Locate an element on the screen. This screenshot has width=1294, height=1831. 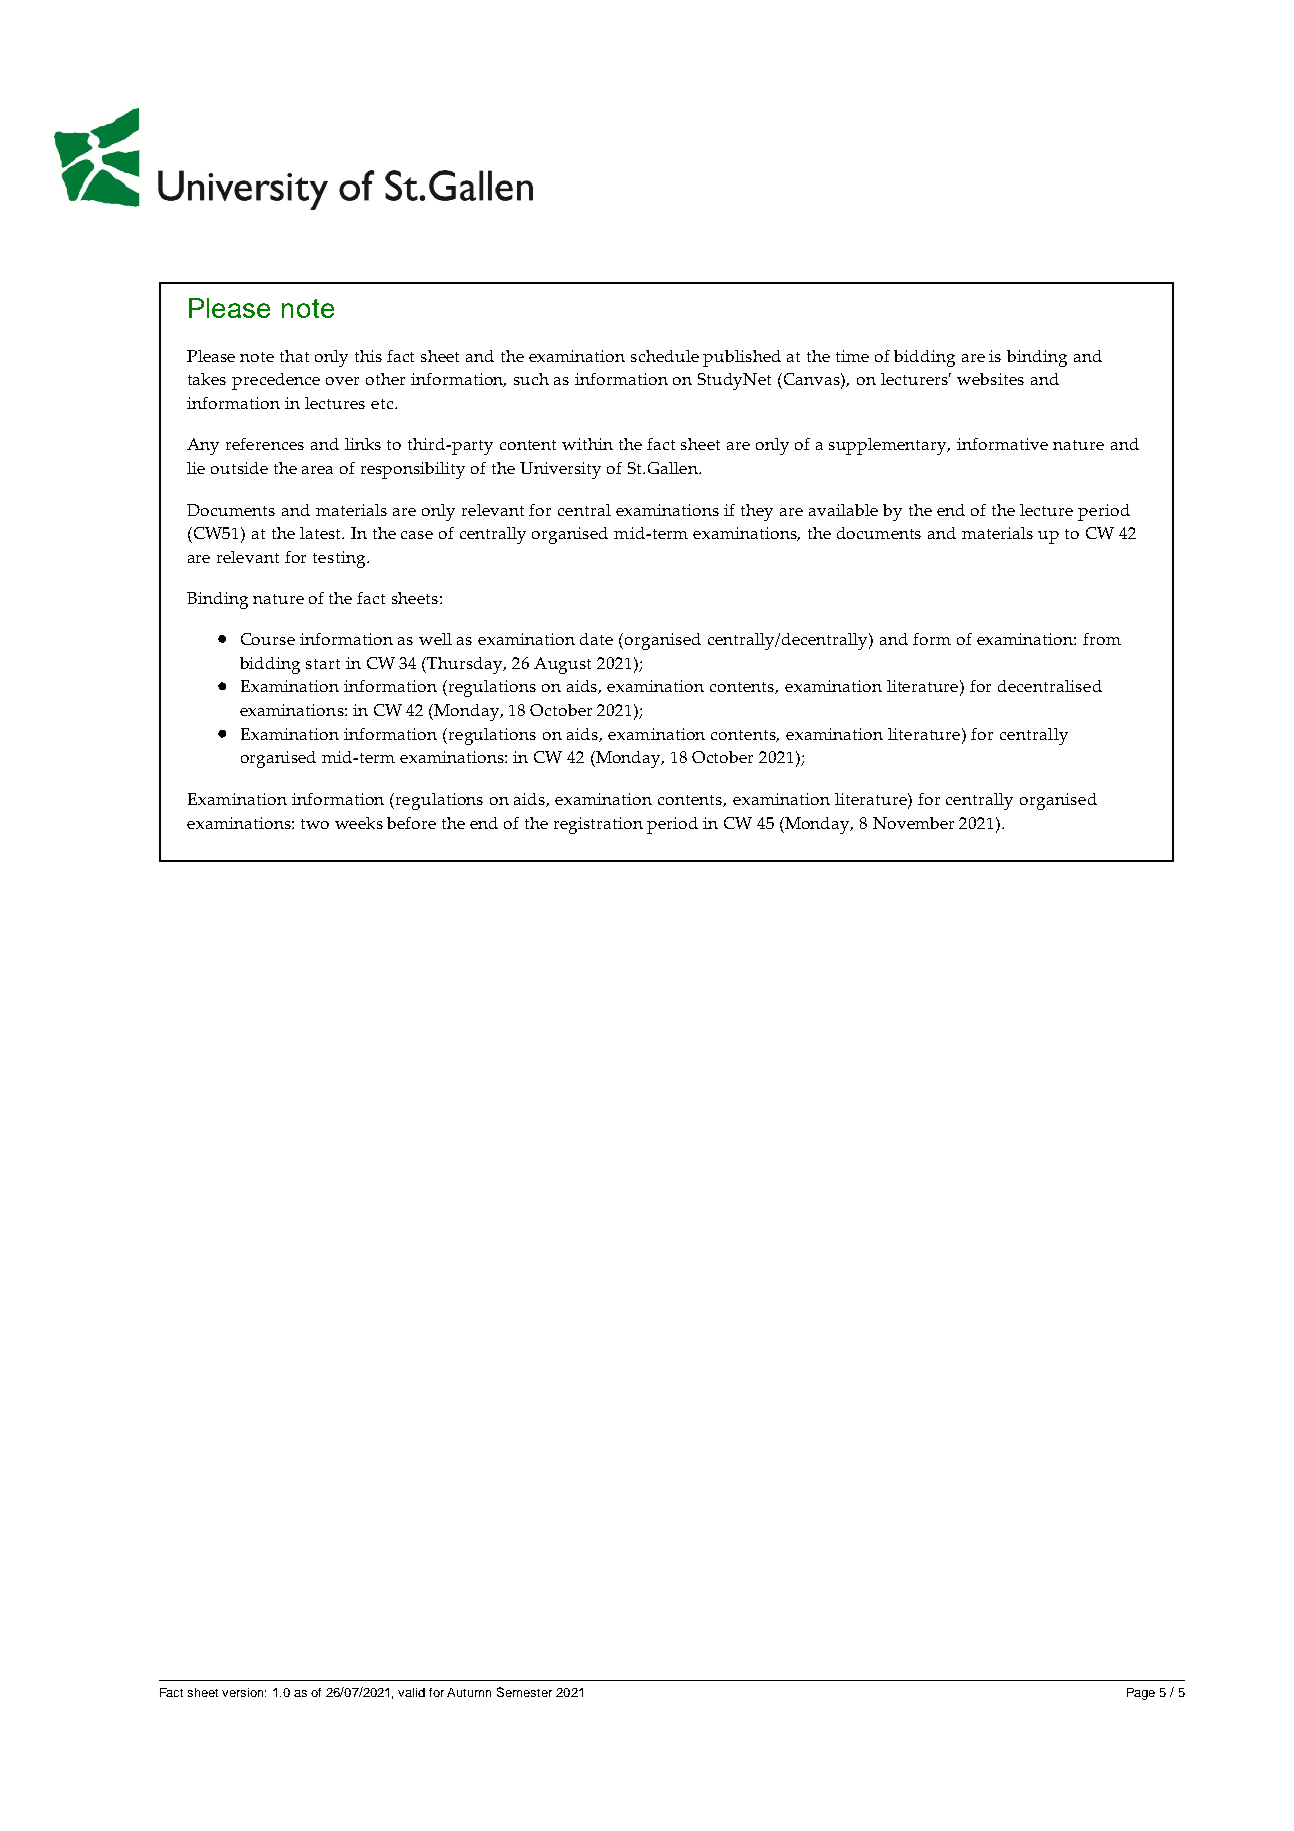
registration is located at coordinates (598, 825).
